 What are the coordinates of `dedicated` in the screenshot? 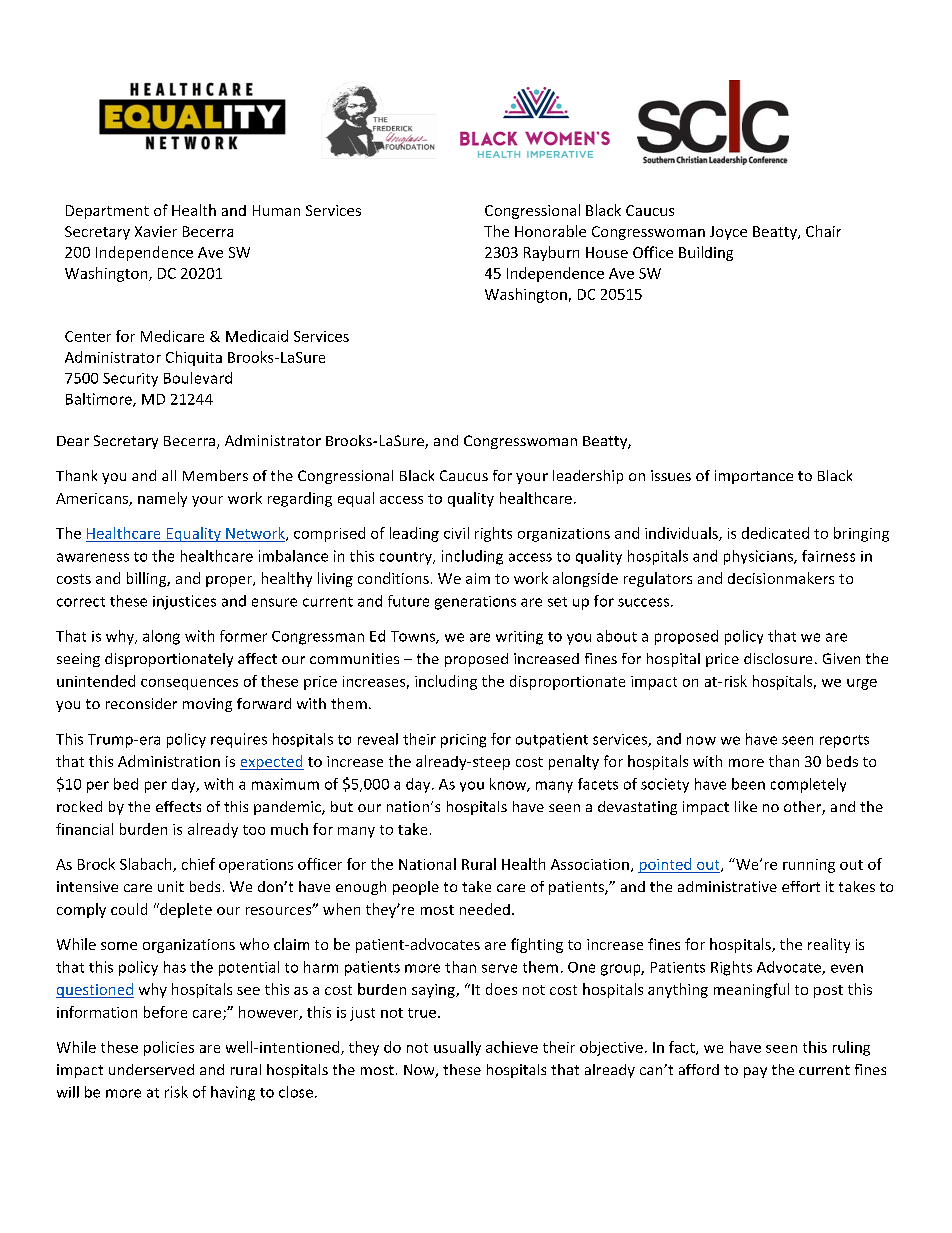 It's located at (775, 533).
